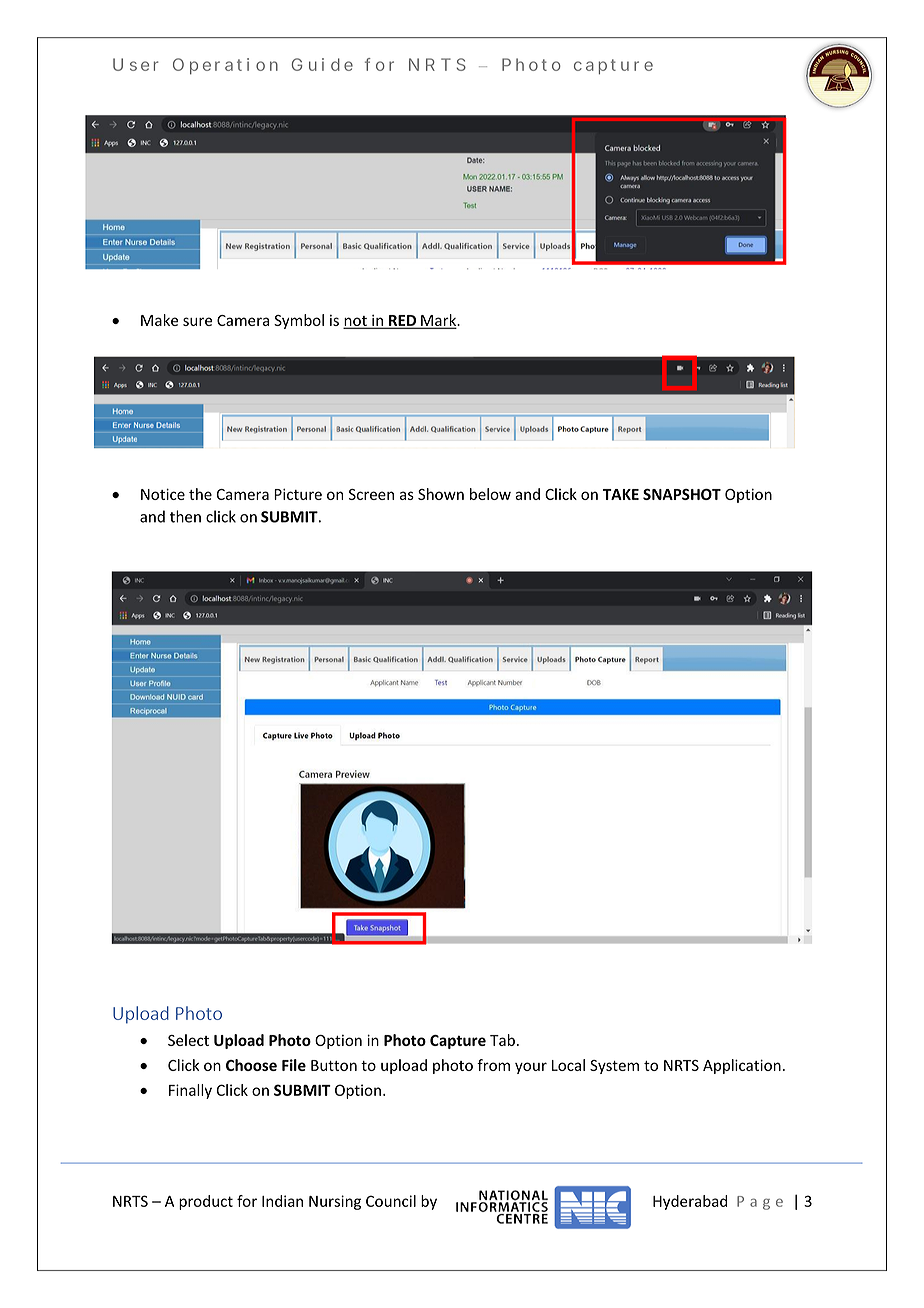  What do you see at coordinates (185, 516) in the screenshot?
I see `then` at bounding box center [185, 516].
